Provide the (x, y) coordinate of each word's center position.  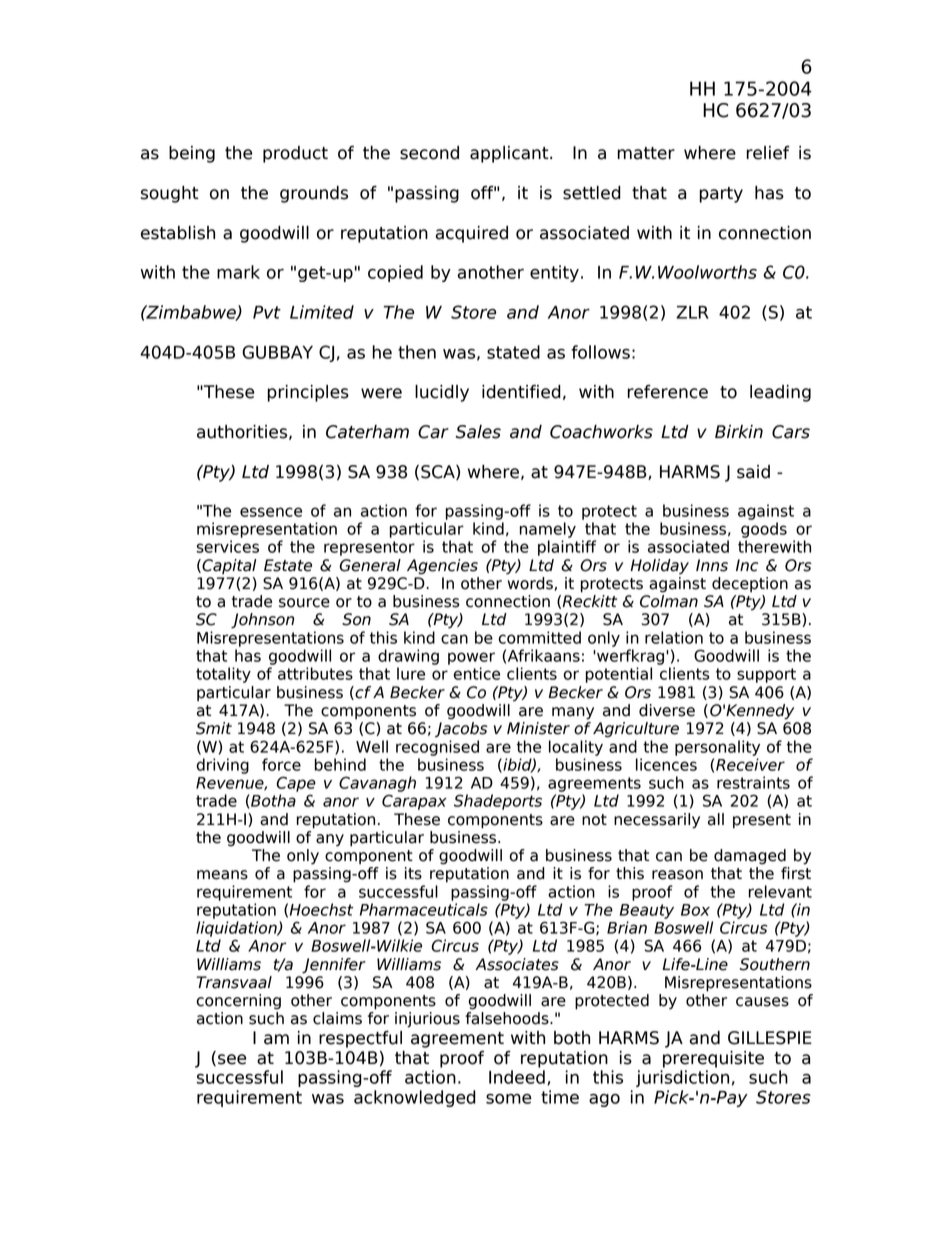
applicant (510, 154)
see (232, 1059)
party (721, 195)
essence (271, 512)
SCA (439, 472)
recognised (437, 748)
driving (222, 766)
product (295, 154)
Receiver (750, 764)
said (753, 472)
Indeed (517, 1077)
